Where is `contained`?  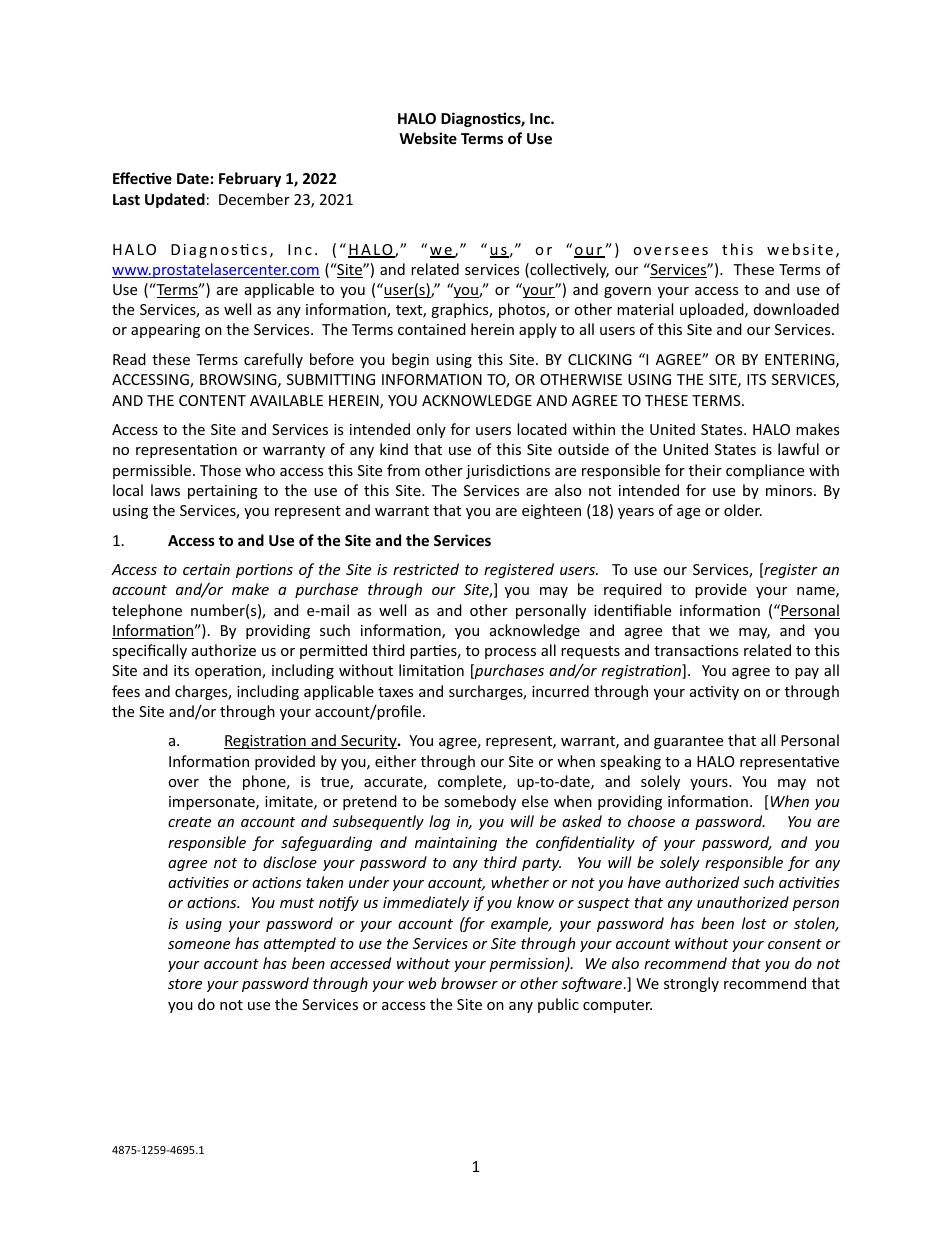 contained is located at coordinates (432, 329).
